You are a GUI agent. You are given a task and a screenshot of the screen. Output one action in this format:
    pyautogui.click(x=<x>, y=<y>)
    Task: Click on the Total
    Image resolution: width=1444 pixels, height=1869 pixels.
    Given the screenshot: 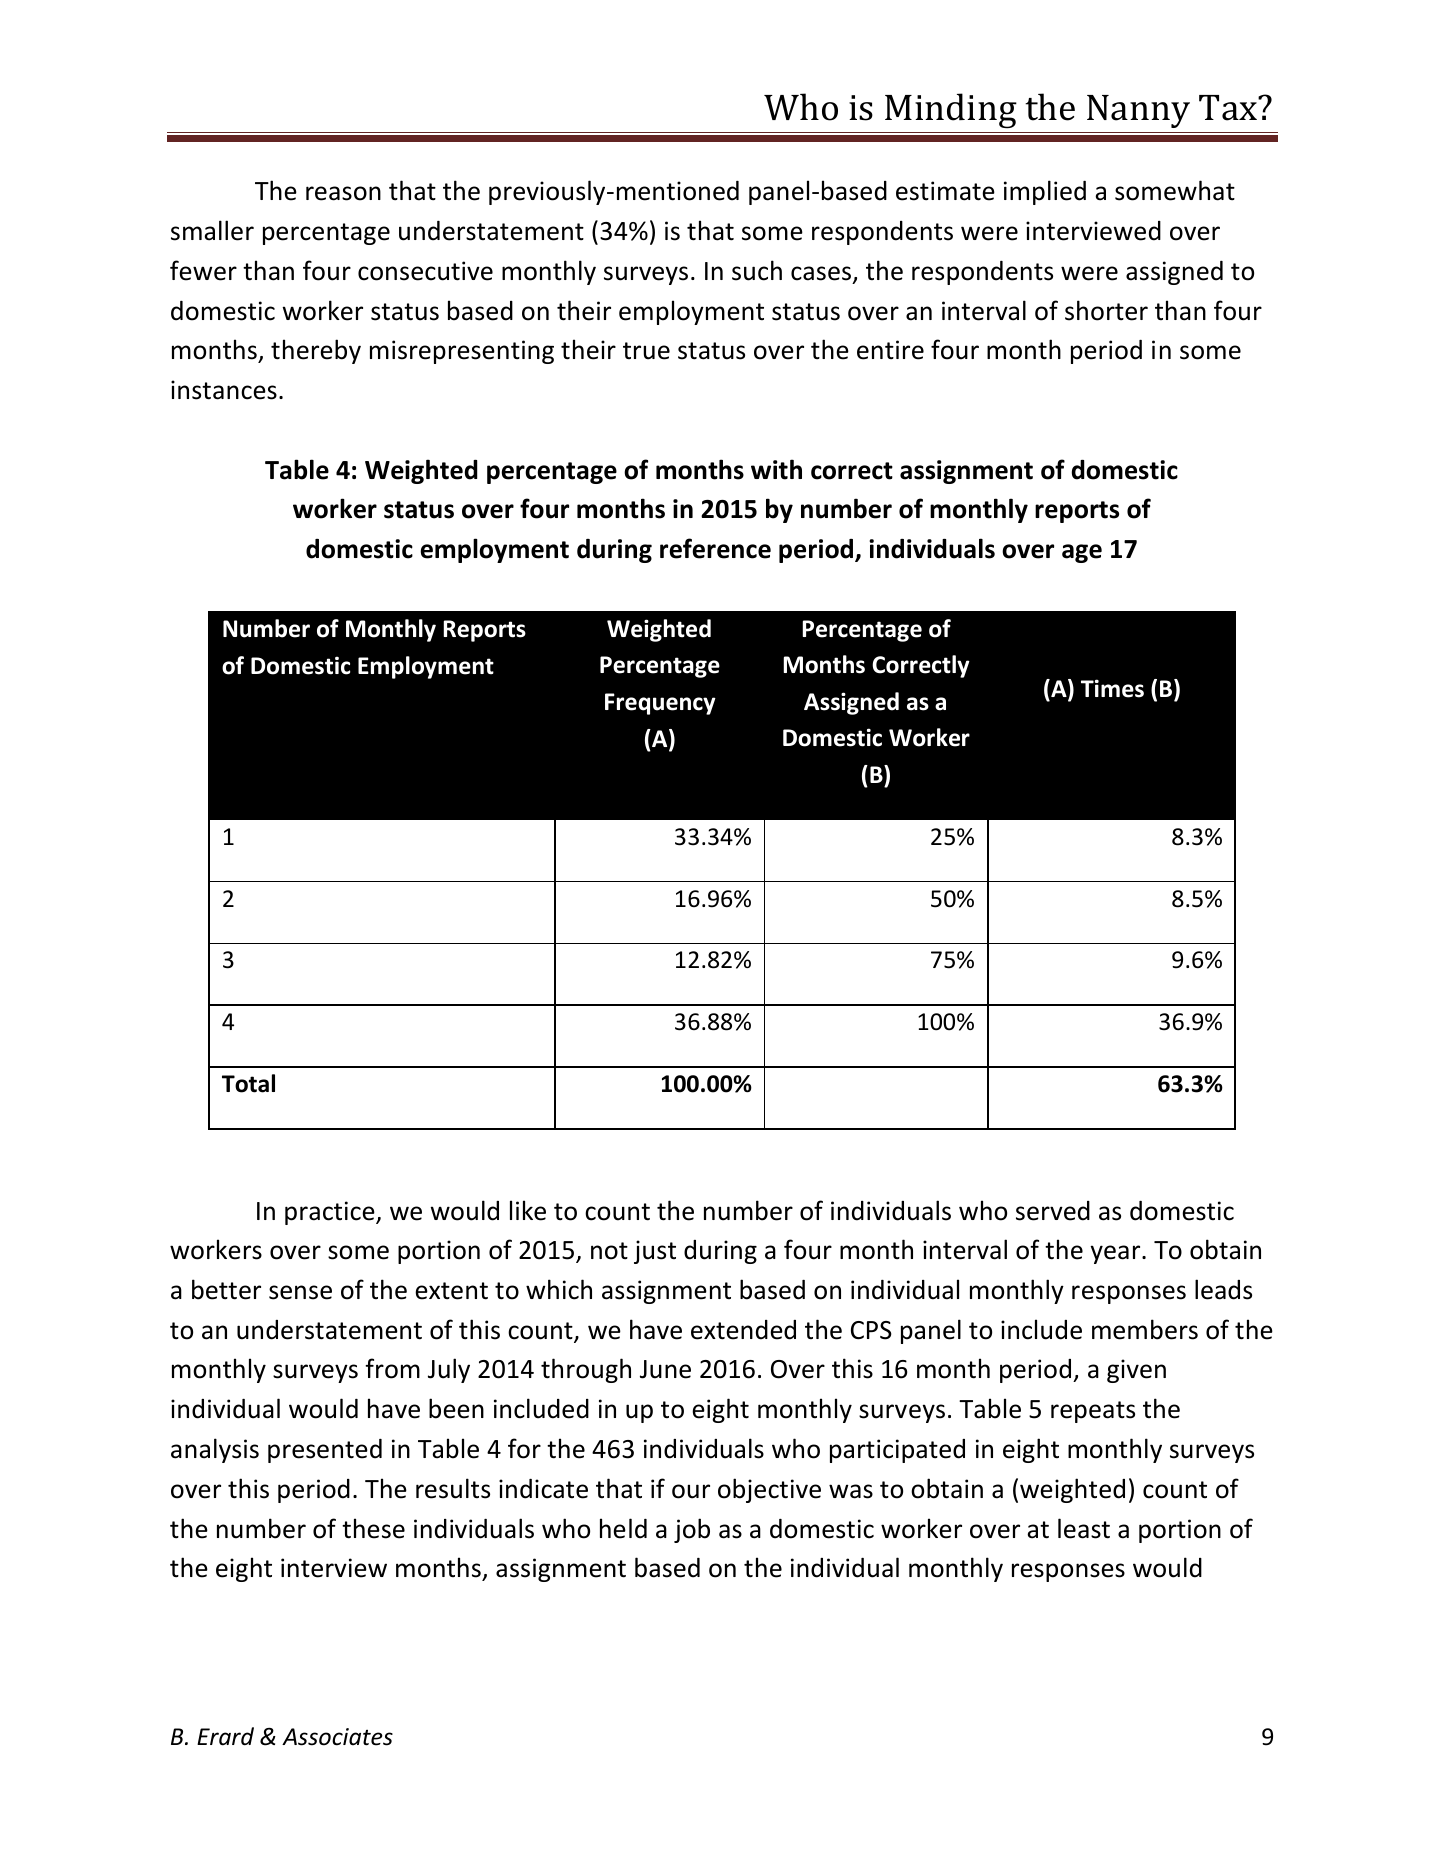 What is the action you would take?
    pyautogui.click(x=248, y=1083)
